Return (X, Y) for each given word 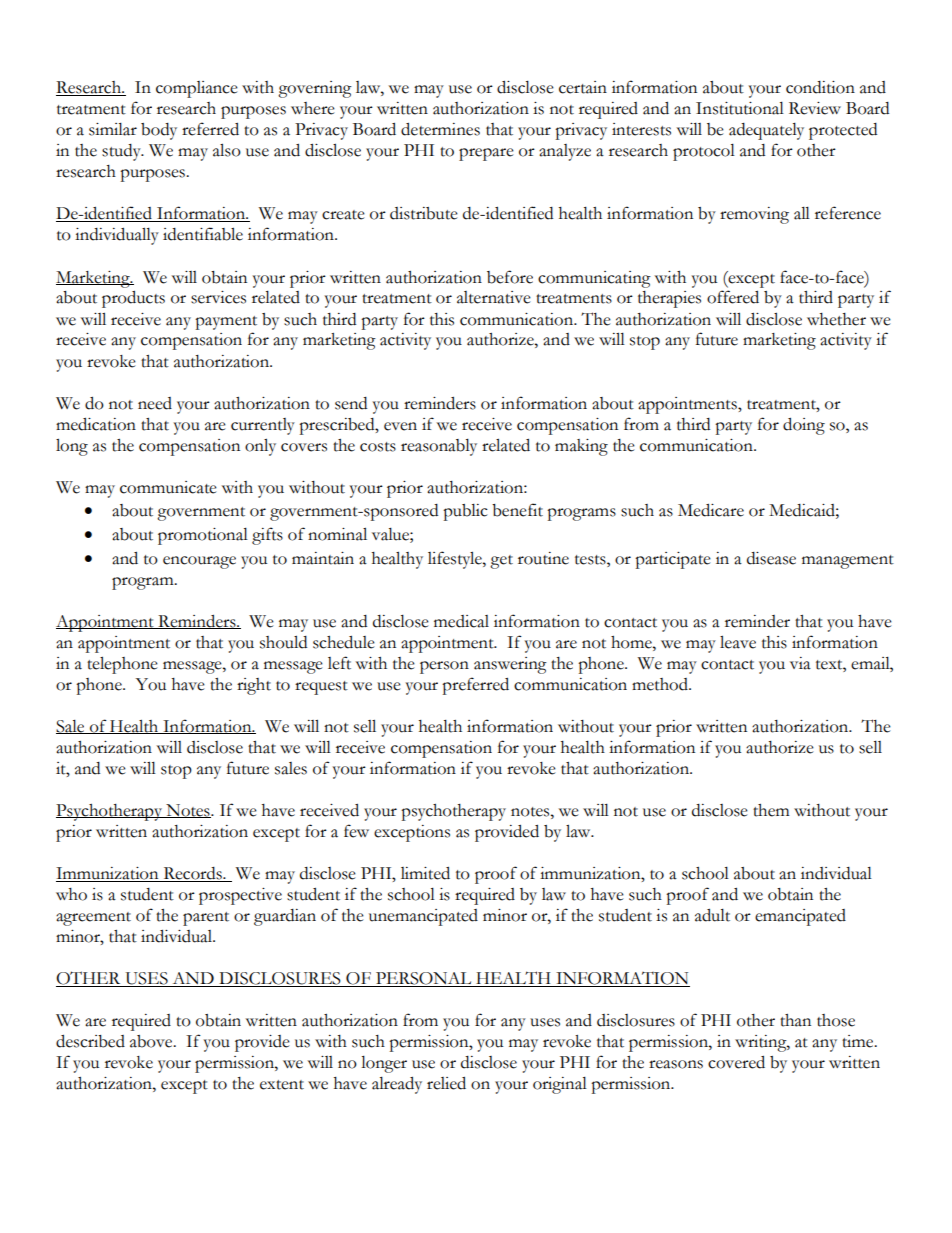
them (771, 810)
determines (440, 129)
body (159, 131)
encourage (199, 562)
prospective (240, 896)
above (152, 1041)
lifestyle (456, 560)
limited (425, 873)
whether (836, 319)
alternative (494, 297)
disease (771, 558)
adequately (766, 131)
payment (226, 323)
